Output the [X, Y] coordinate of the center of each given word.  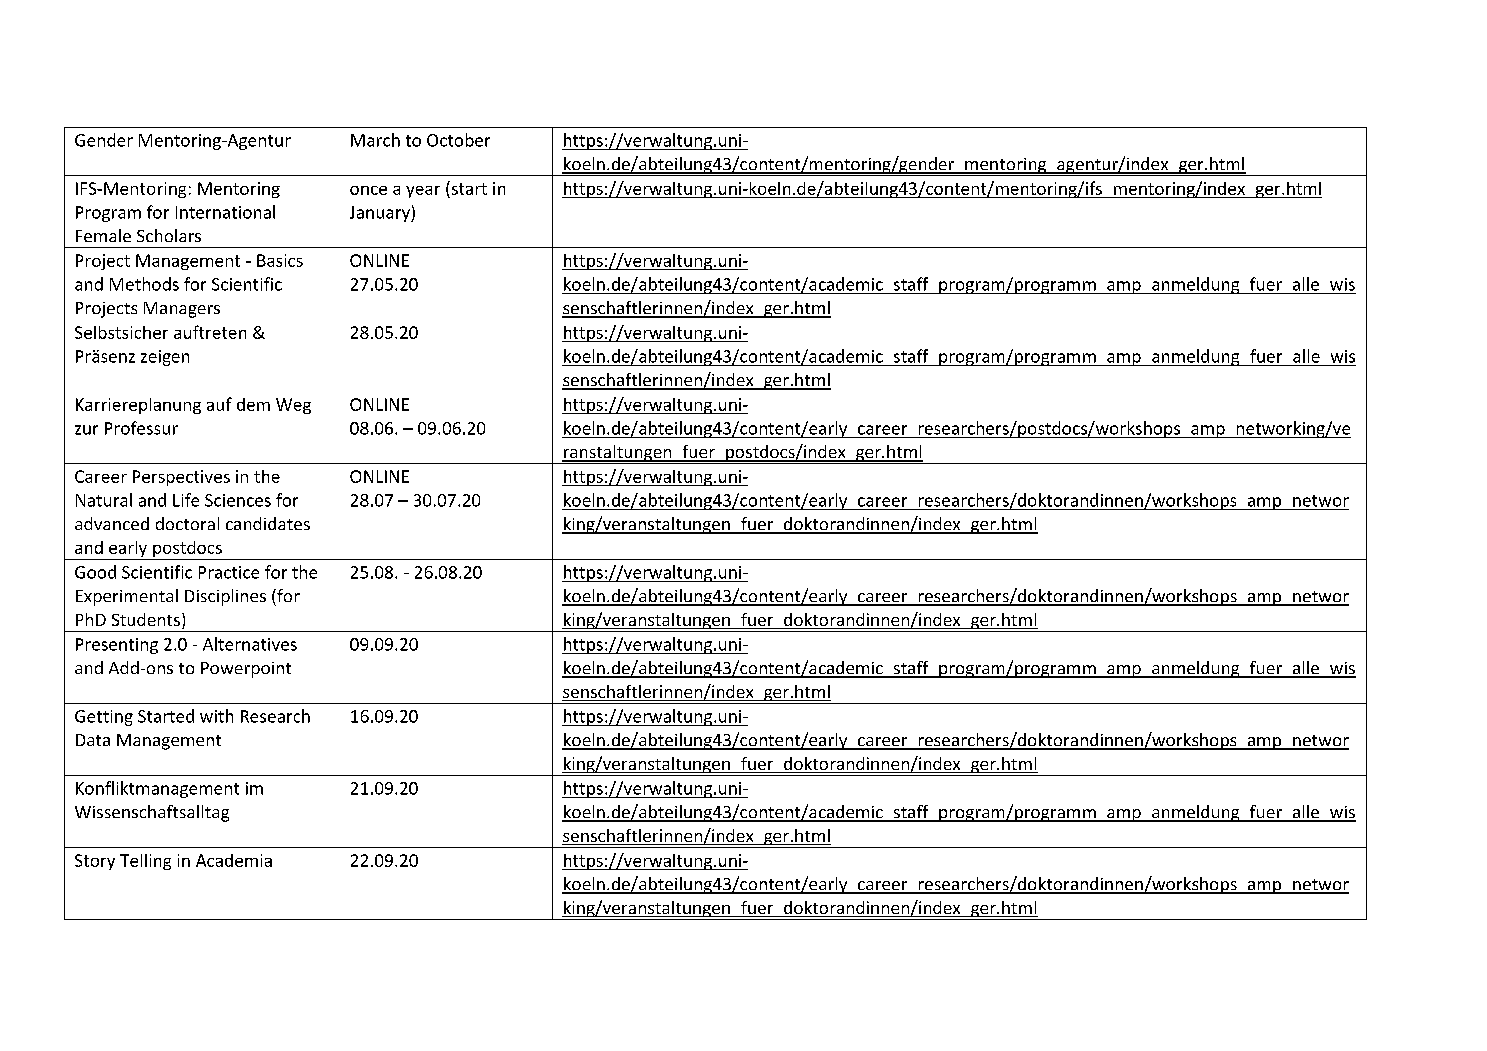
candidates [268, 523]
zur [86, 430]
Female [103, 235]
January [381, 214]
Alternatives [250, 644]
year [423, 192]
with [216, 716]
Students [146, 619]
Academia [234, 860]
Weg [293, 406]
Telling [145, 862]
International [225, 212]
